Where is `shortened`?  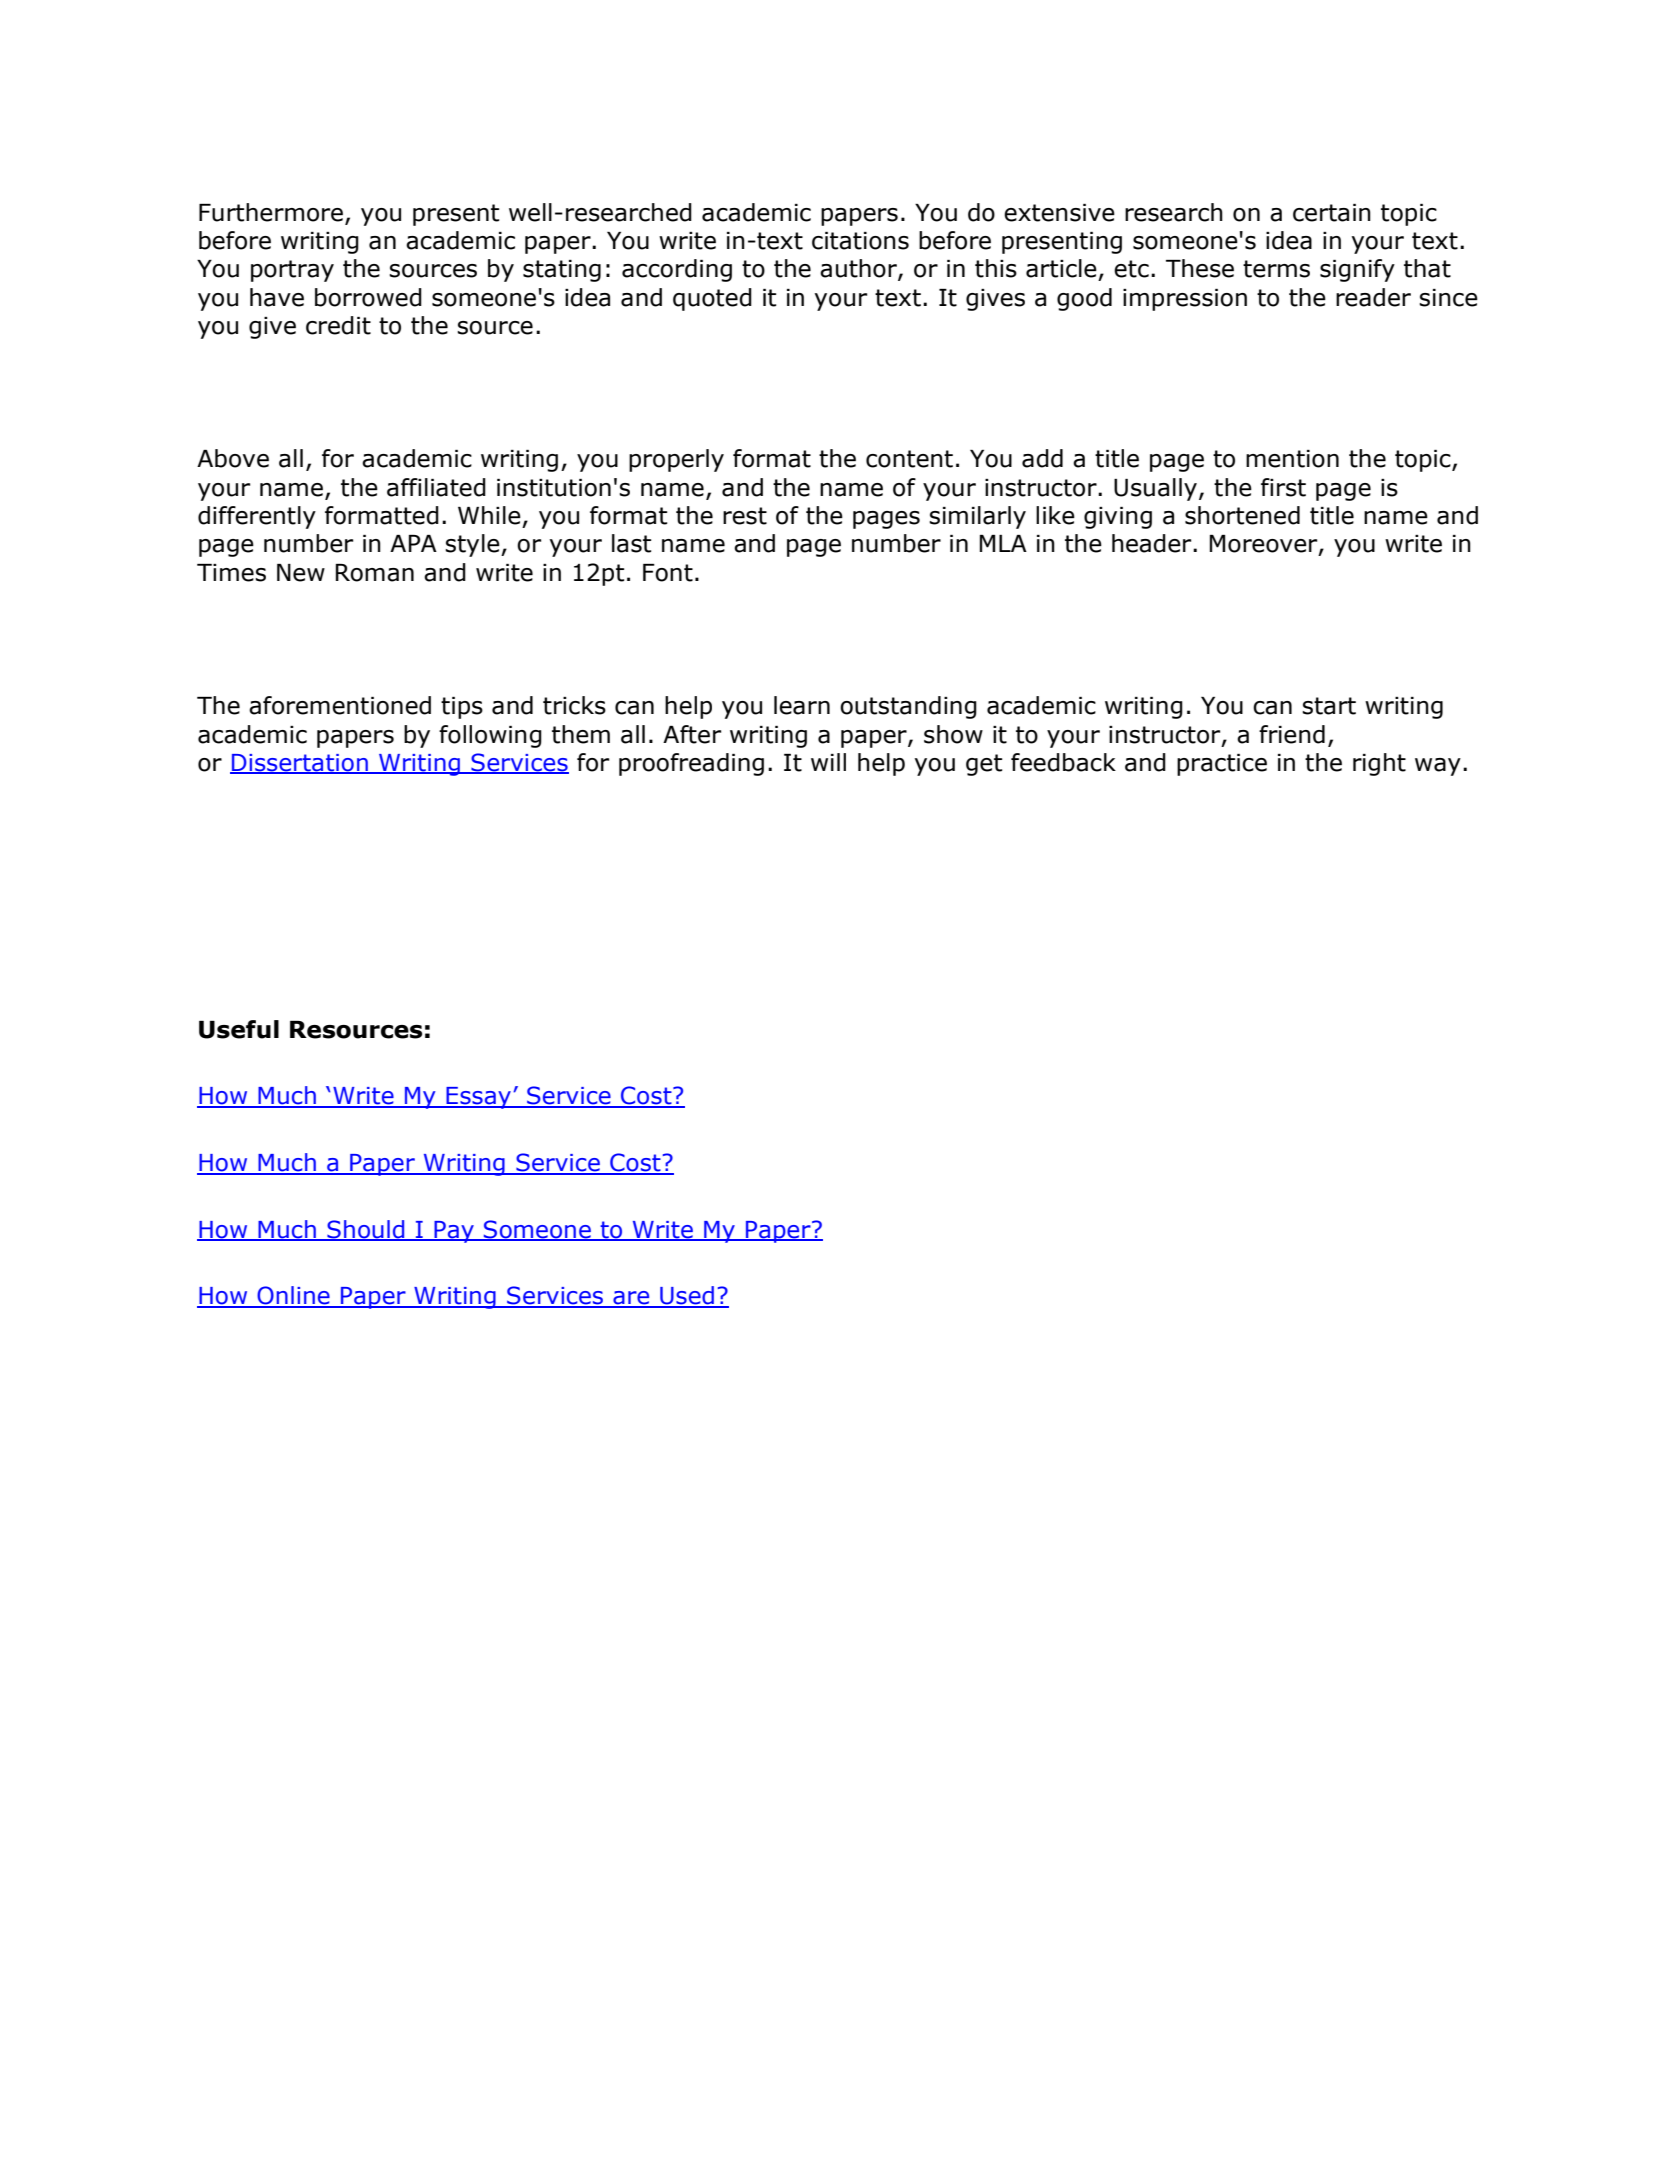
shortened is located at coordinates (1242, 515).
